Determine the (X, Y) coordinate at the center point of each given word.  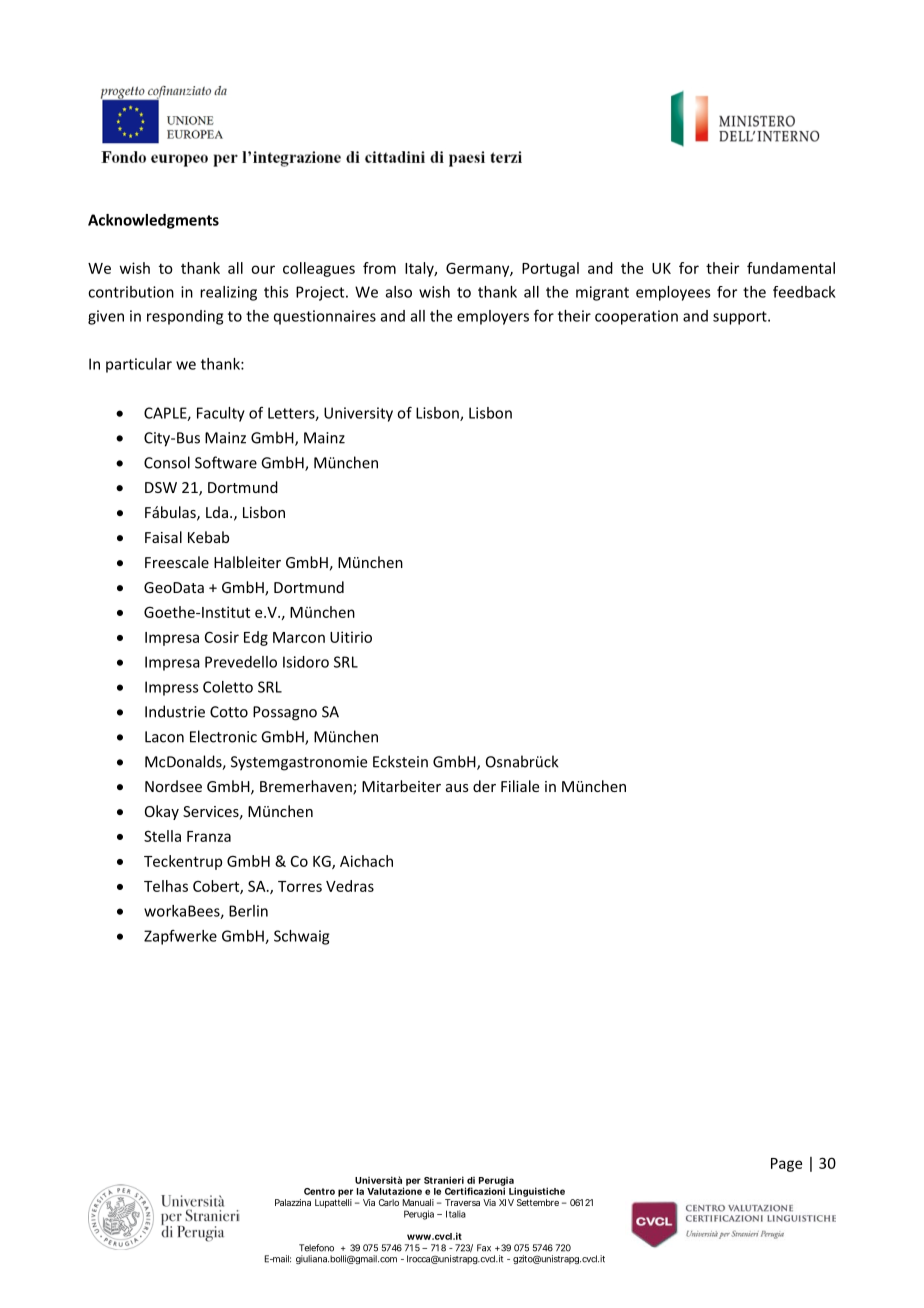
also (399, 292)
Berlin (248, 911)
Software (226, 462)
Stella (162, 836)
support (741, 318)
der (484, 786)
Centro (319, 1191)
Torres (300, 886)
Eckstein (400, 761)
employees (673, 293)
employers (493, 317)
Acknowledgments (153, 221)
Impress (172, 688)
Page (786, 1165)
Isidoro (306, 662)
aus (457, 788)
